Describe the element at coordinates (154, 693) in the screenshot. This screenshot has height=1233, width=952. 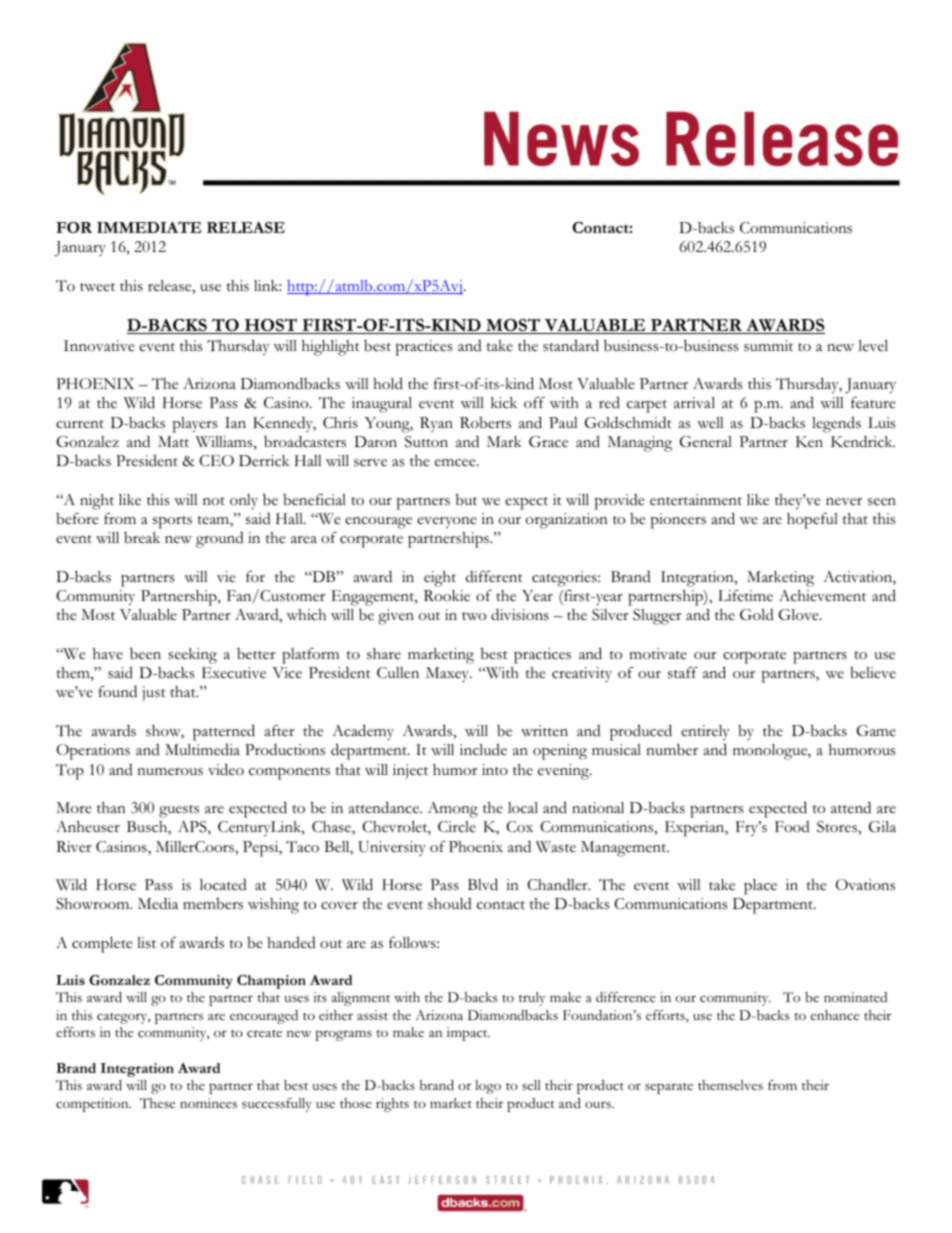
I see `just` at that location.
